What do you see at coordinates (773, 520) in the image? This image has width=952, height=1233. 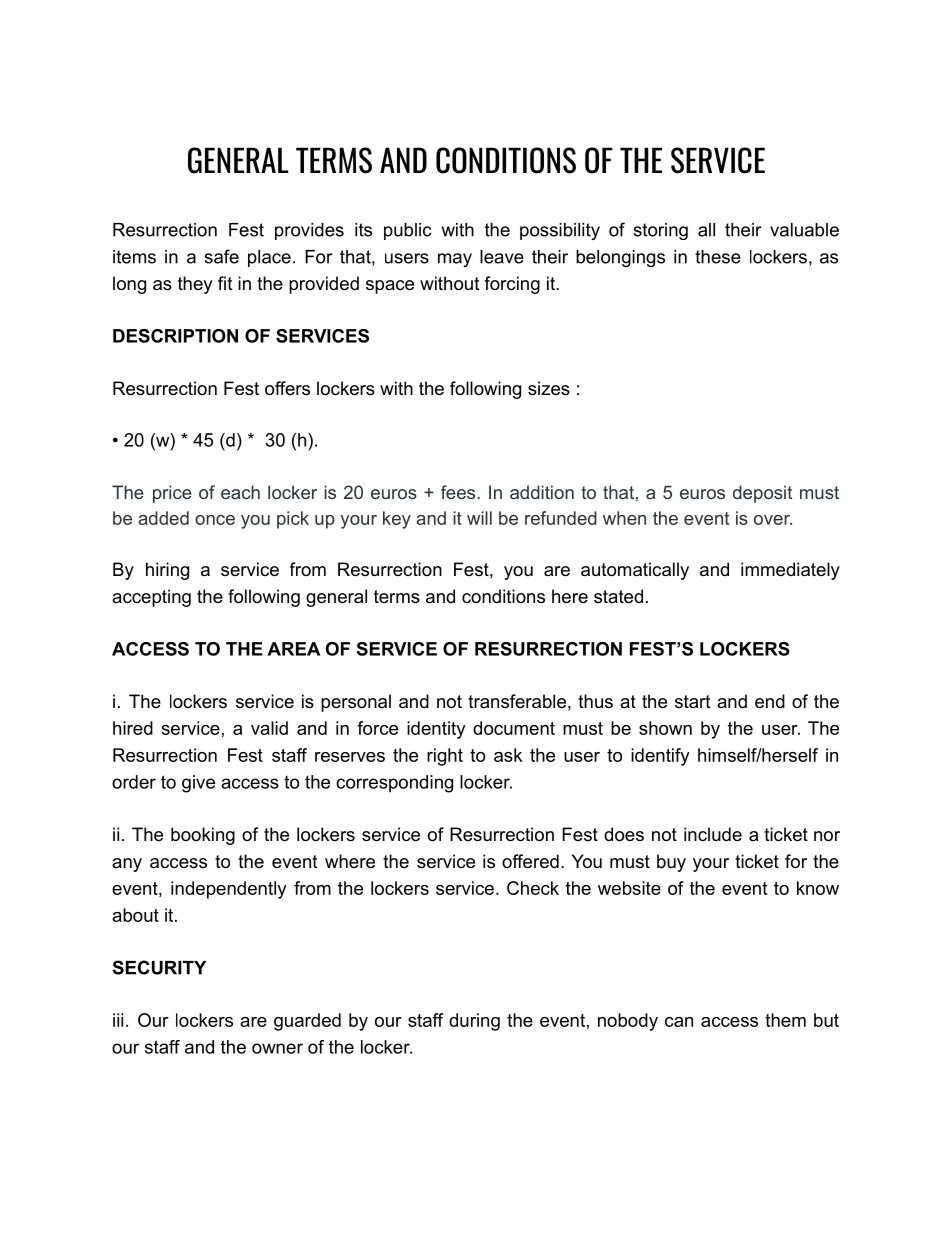 I see `over` at bounding box center [773, 520].
